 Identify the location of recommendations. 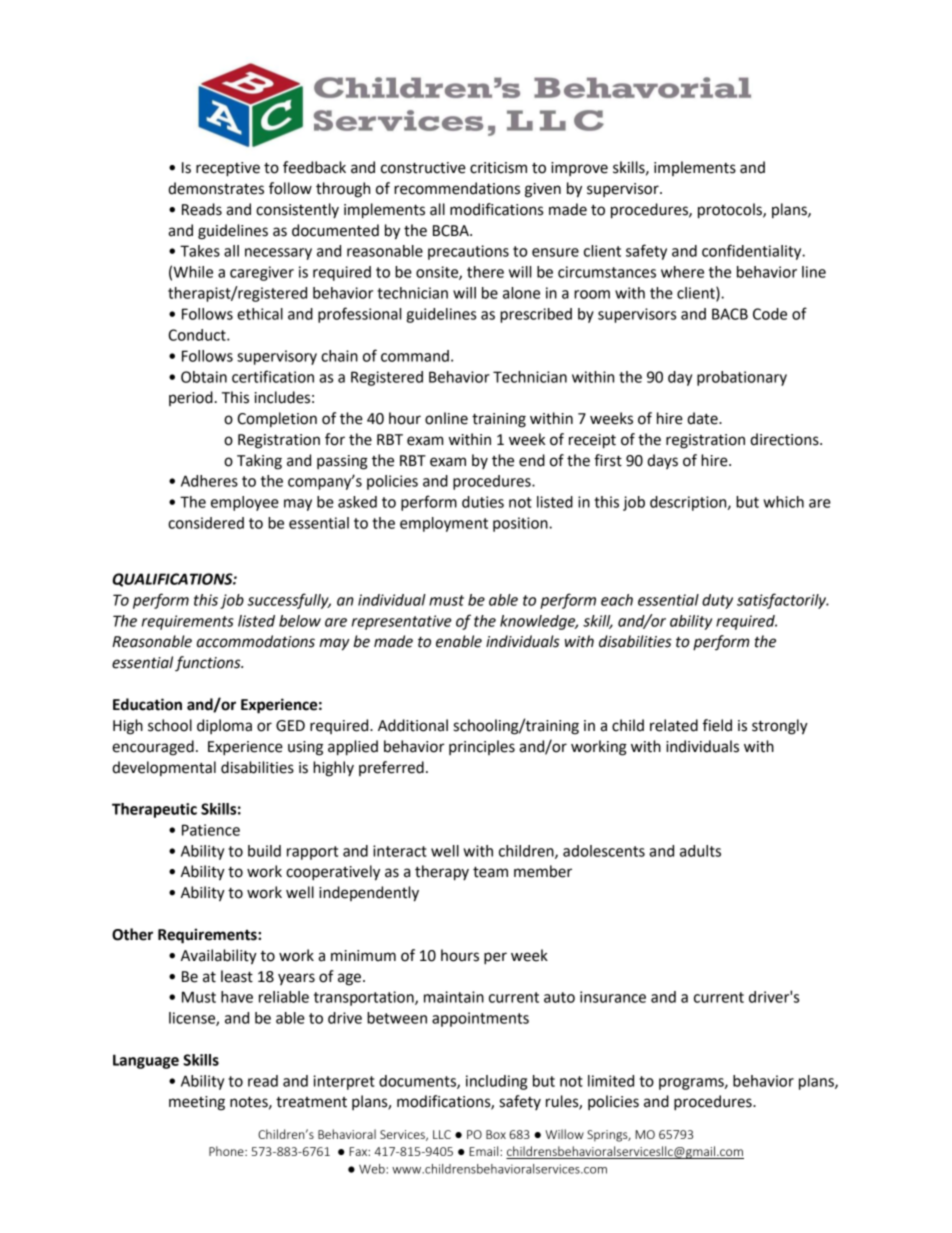
(457, 188).
